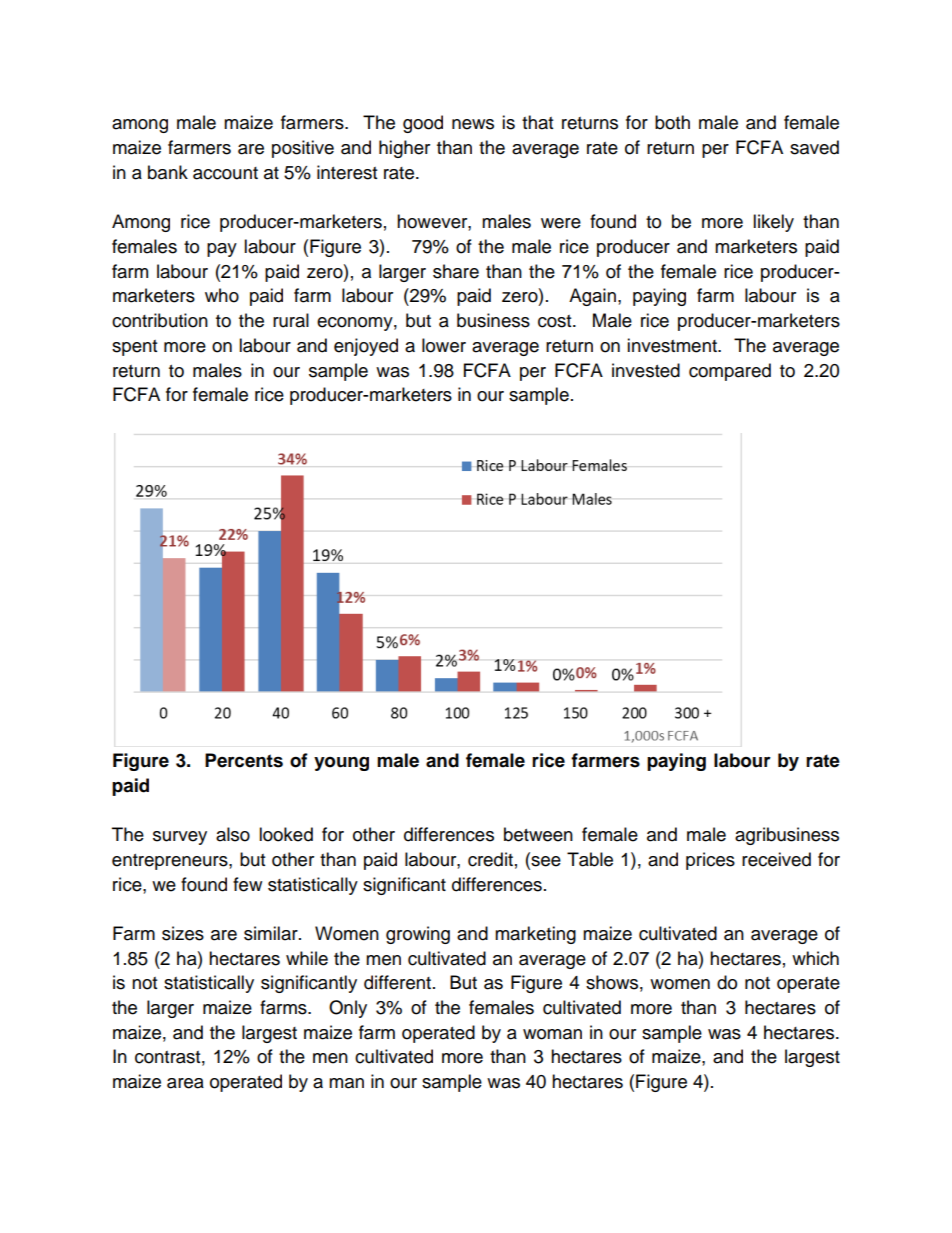 This screenshot has width=952, height=1233. I want to click on area, so click(185, 1083).
